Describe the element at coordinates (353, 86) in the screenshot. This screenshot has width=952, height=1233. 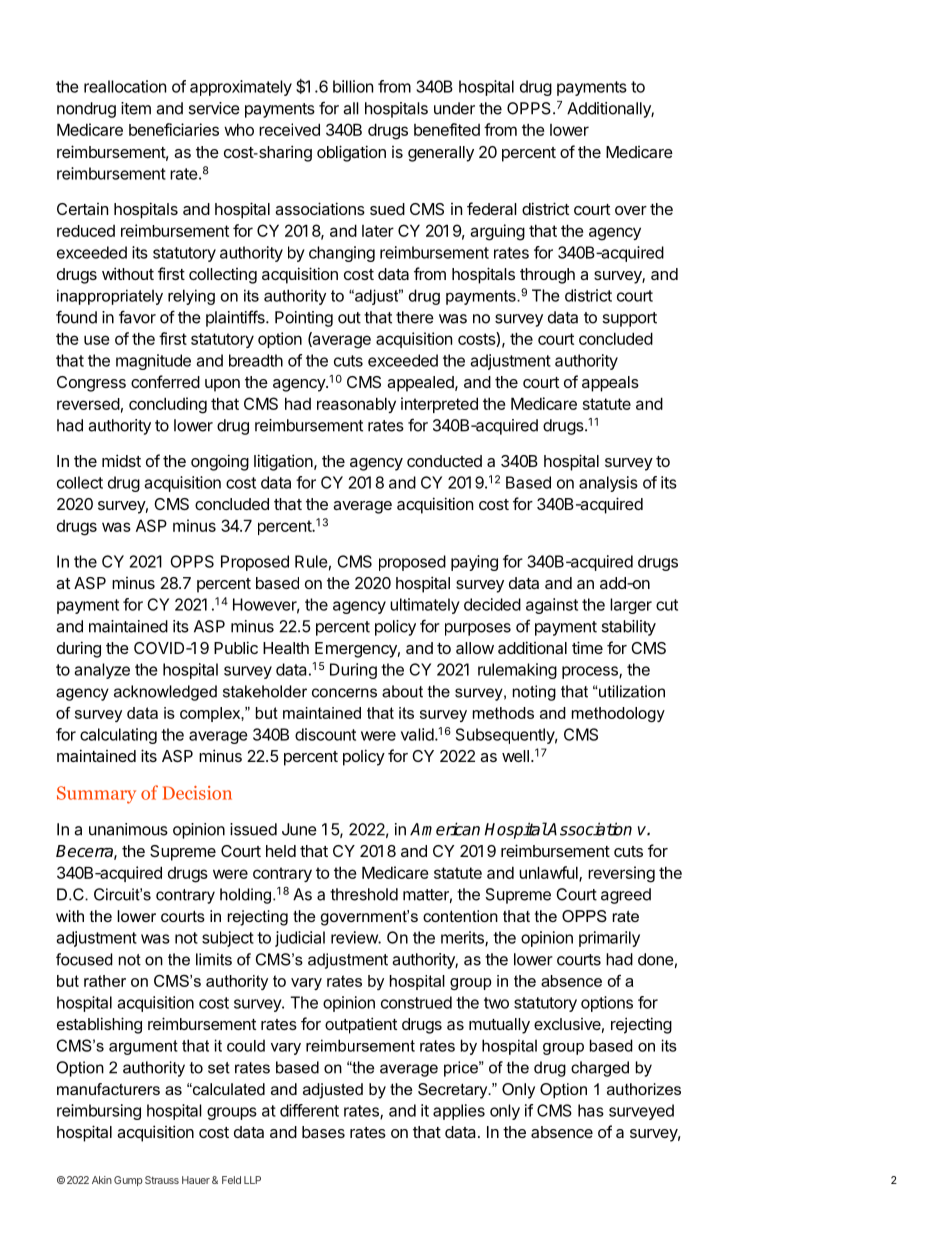
I see `billion` at that location.
